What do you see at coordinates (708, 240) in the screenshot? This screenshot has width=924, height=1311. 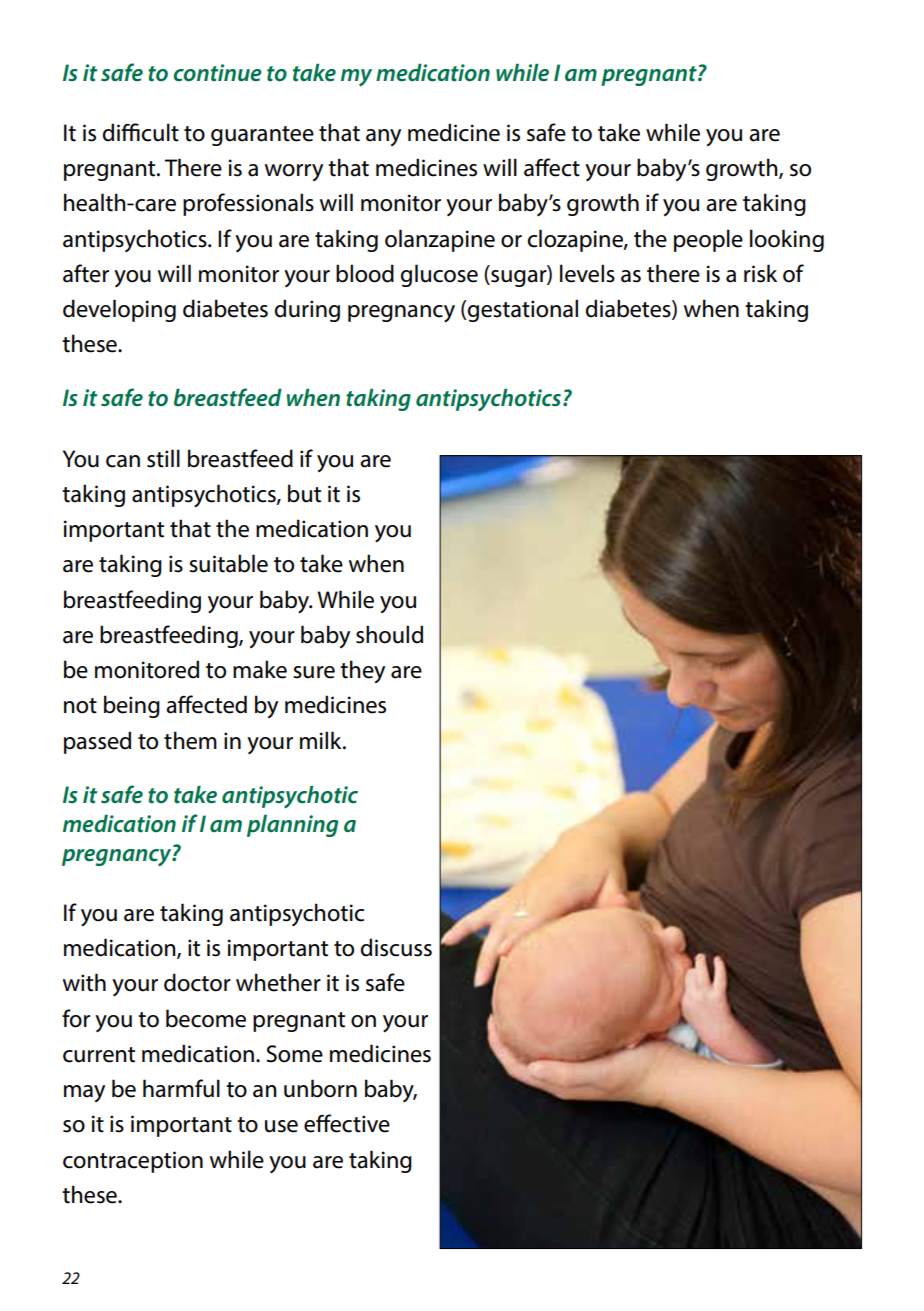 I see `people` at bounding box center [708, 240].
